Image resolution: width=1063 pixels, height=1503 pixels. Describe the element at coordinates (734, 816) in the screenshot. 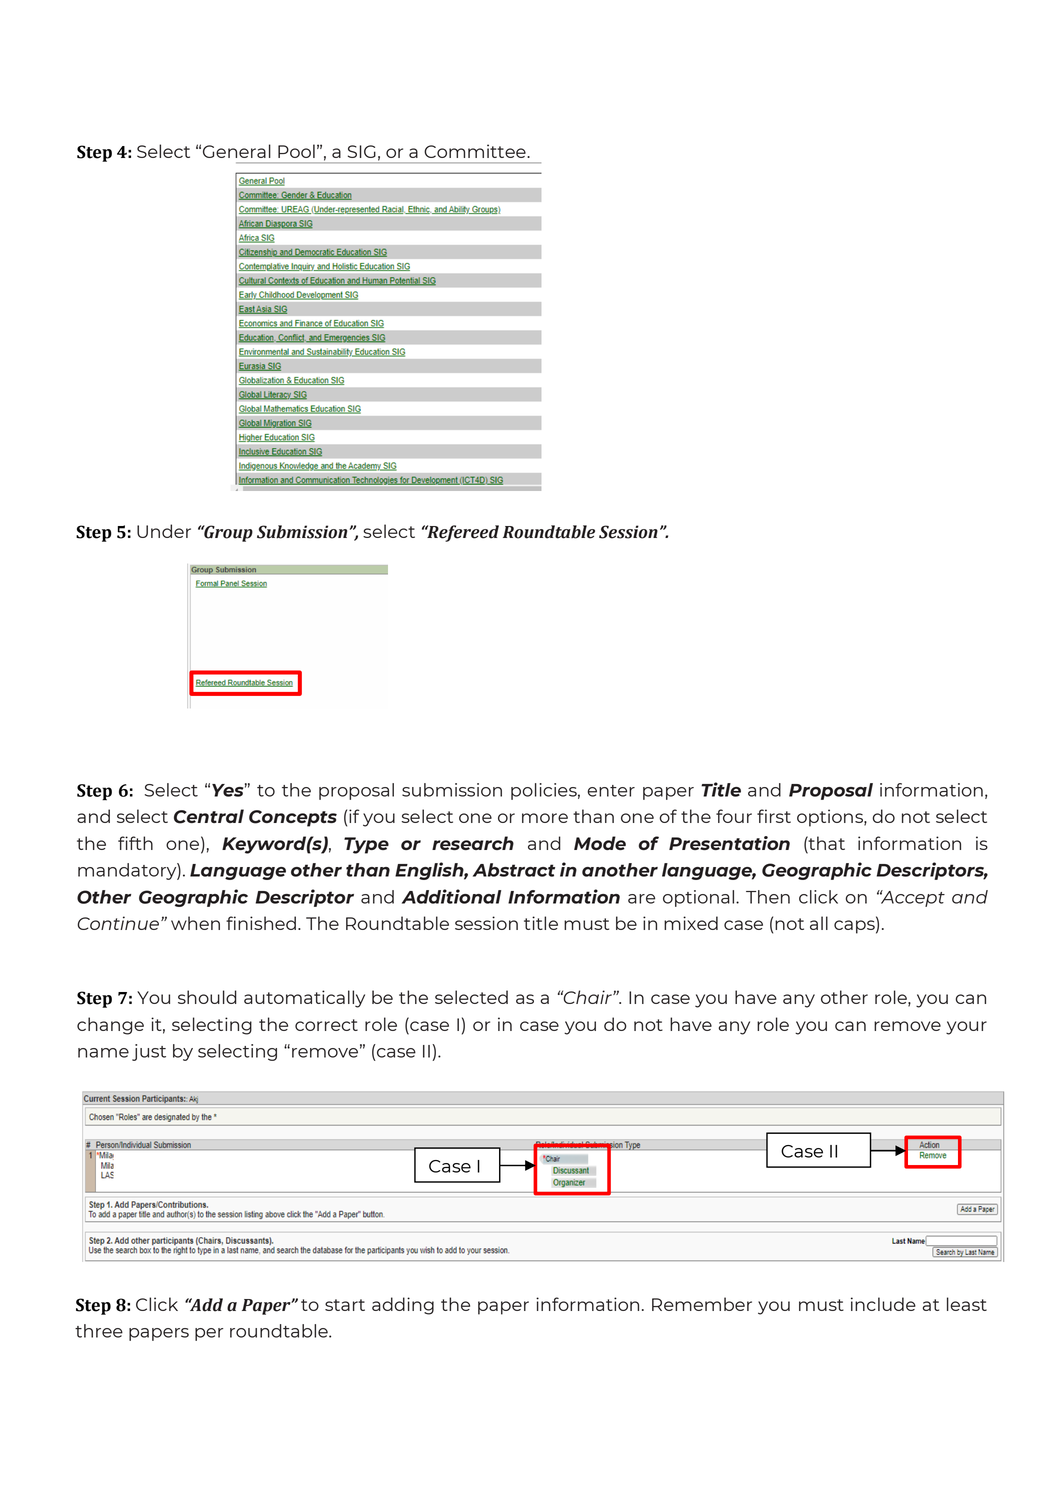

I see `four` at that location.
